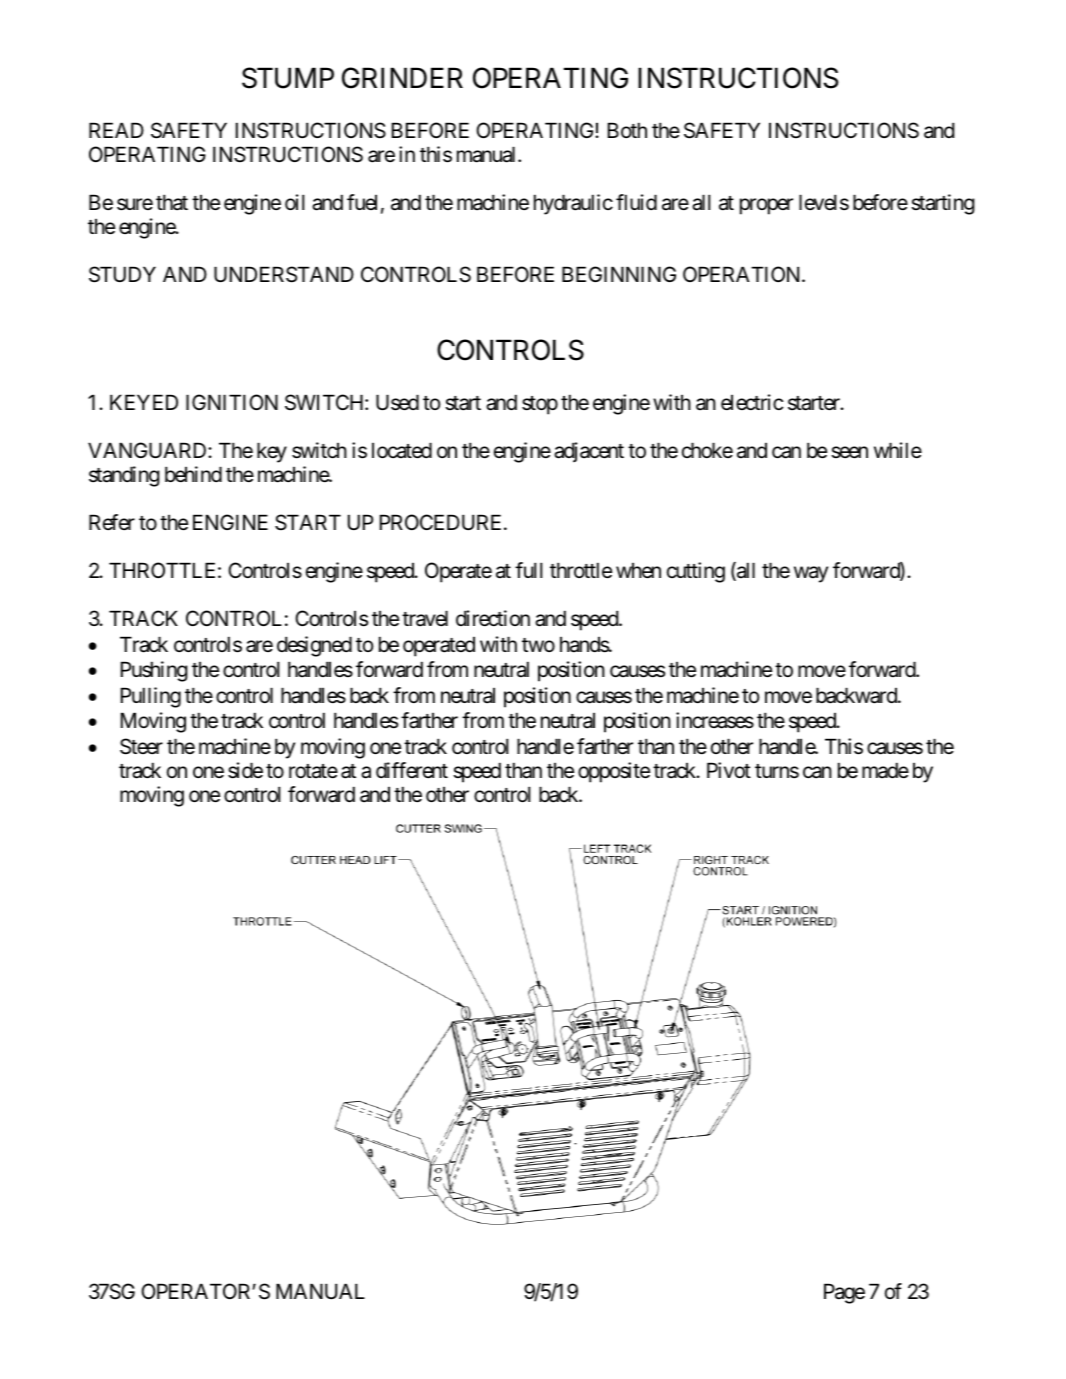  What do you see at coordinates (627, 130) in the screenshot?
I see `Both` at bounding box center [627, 130].
